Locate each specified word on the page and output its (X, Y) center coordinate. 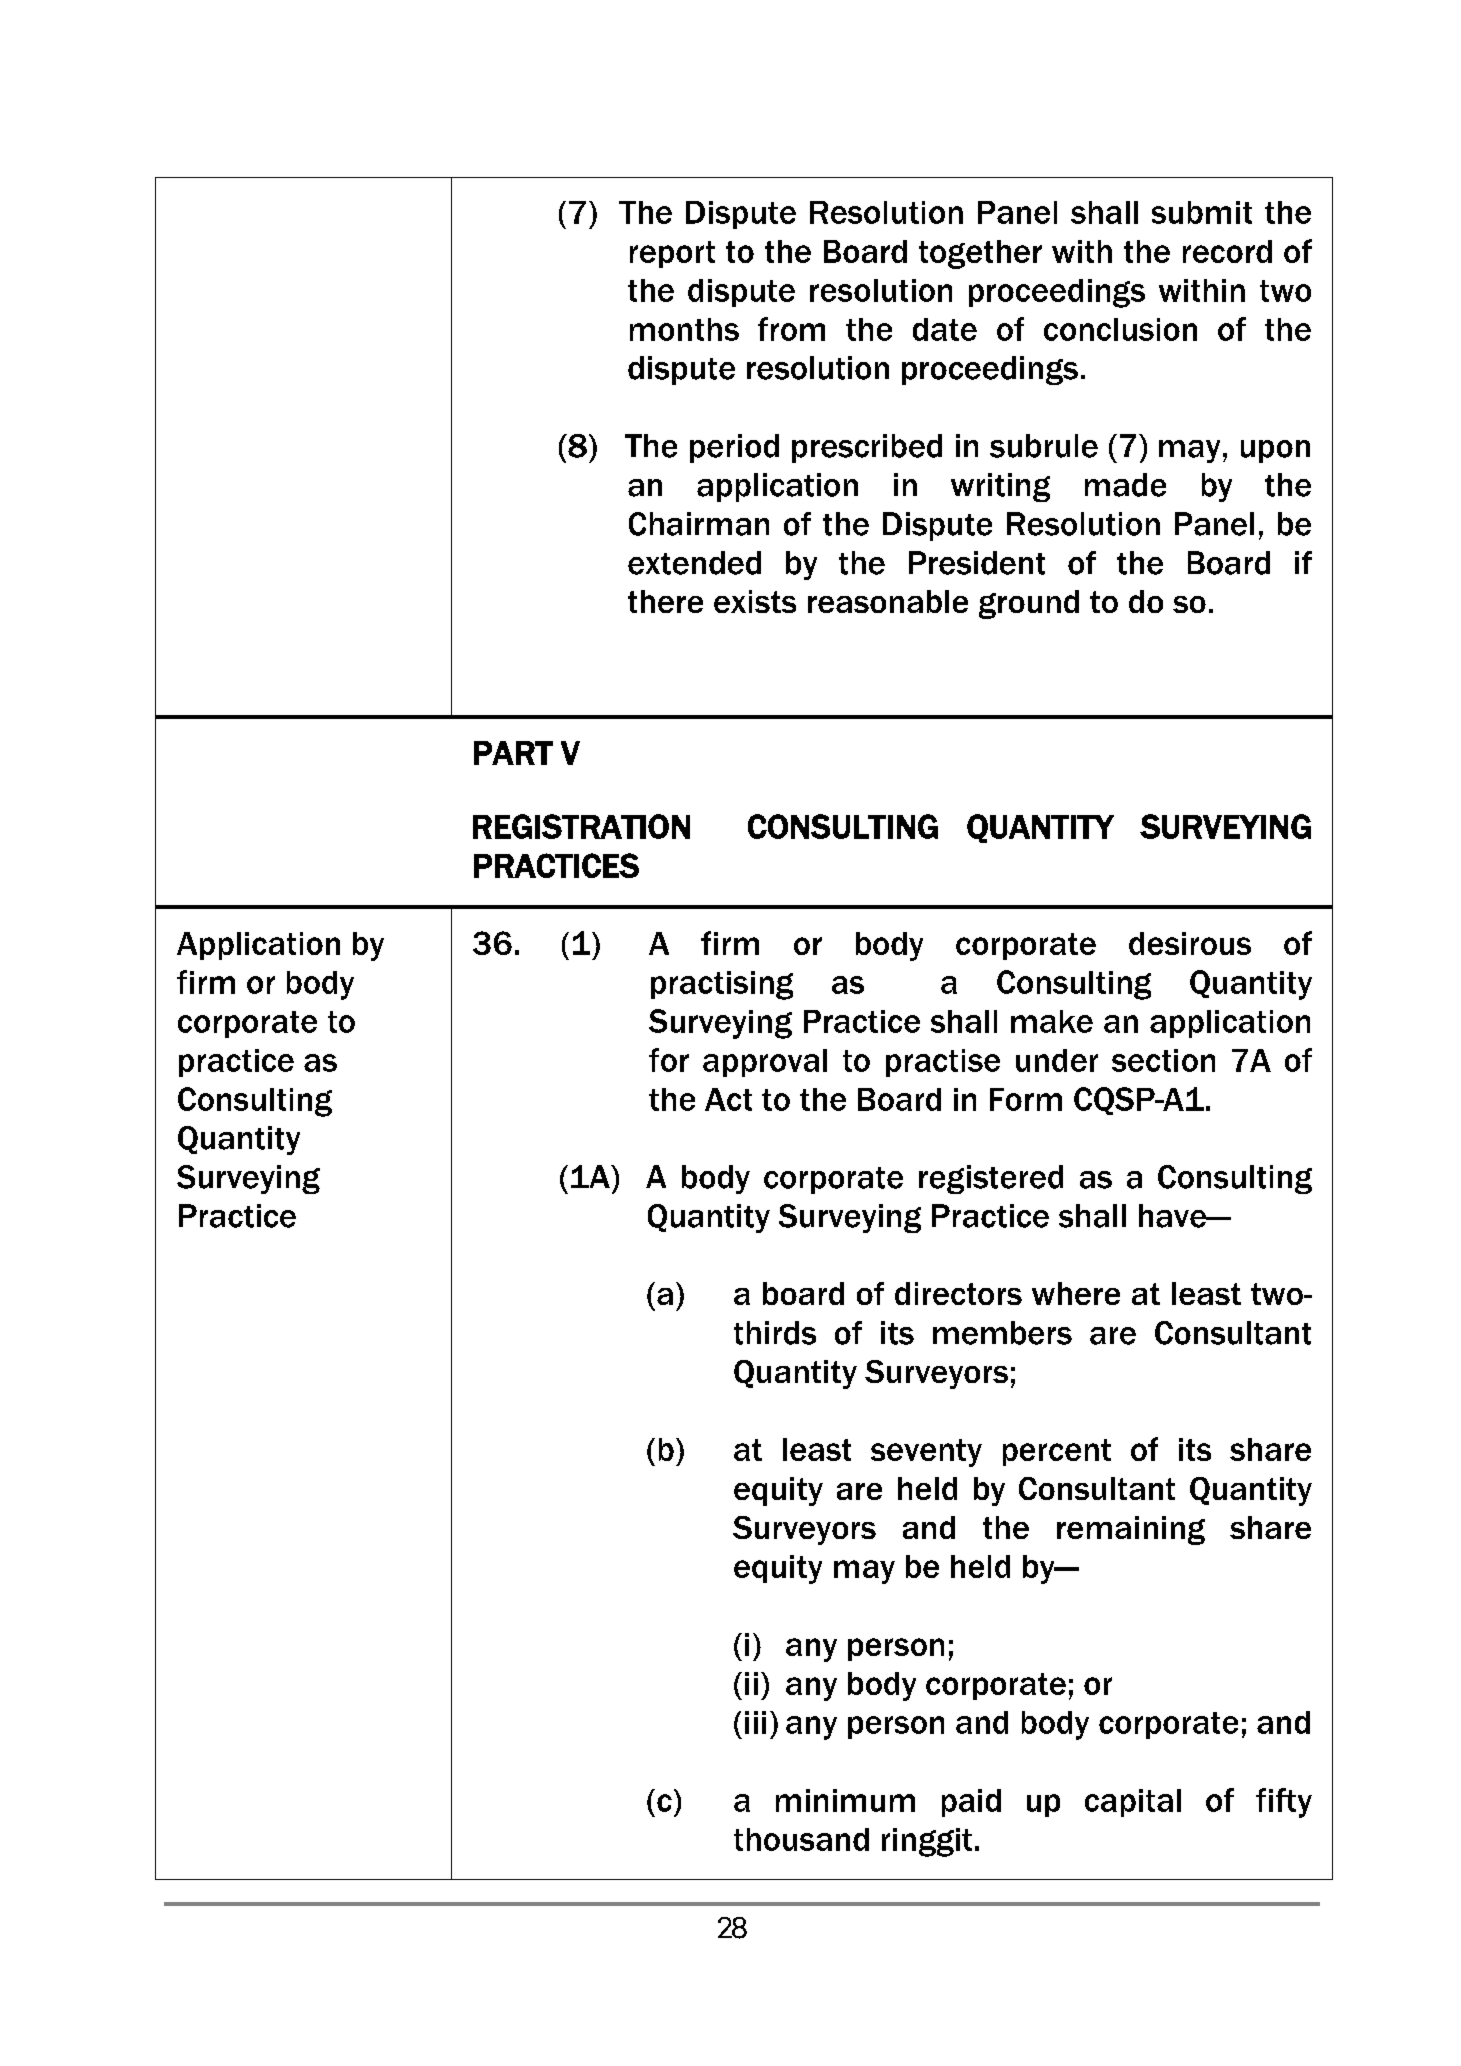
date (945, 329)
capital (1133, 1803)
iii (755, 1722)
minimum (845, 1800)
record (1227, 251)
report (672, 254)
